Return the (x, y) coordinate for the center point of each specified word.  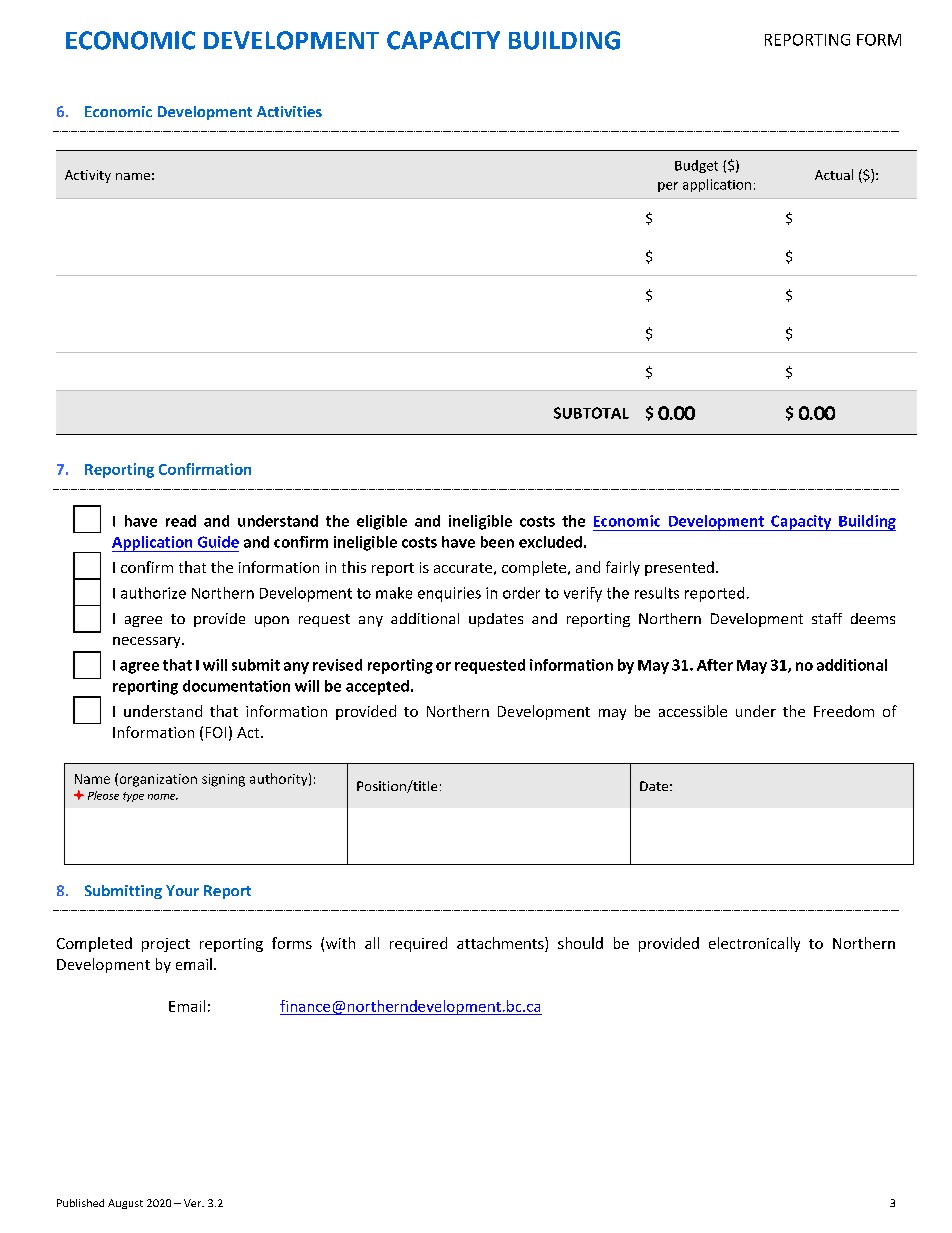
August (125, 1204)
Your (182, 890)
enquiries (449, 594)
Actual (834, 174)
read (181, 521)
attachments (501, 944)
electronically (754, 944)
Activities (289, 111)
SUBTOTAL (591, 413)
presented (679, 568)
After (715, 665)
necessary (148, 642)
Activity (88, 176)
